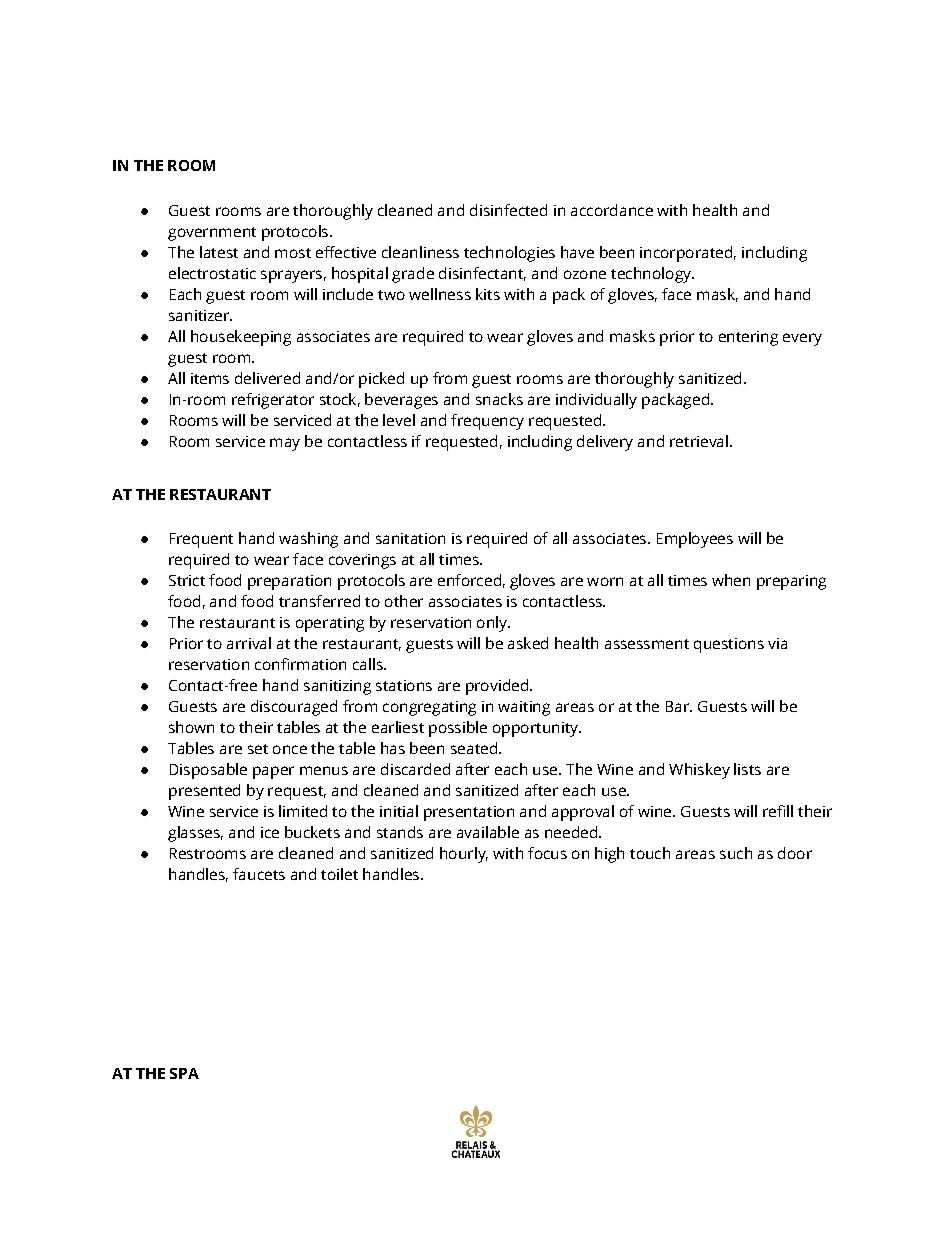 The image size is (952, 1233). I want to click on most, so click(293, 253).
